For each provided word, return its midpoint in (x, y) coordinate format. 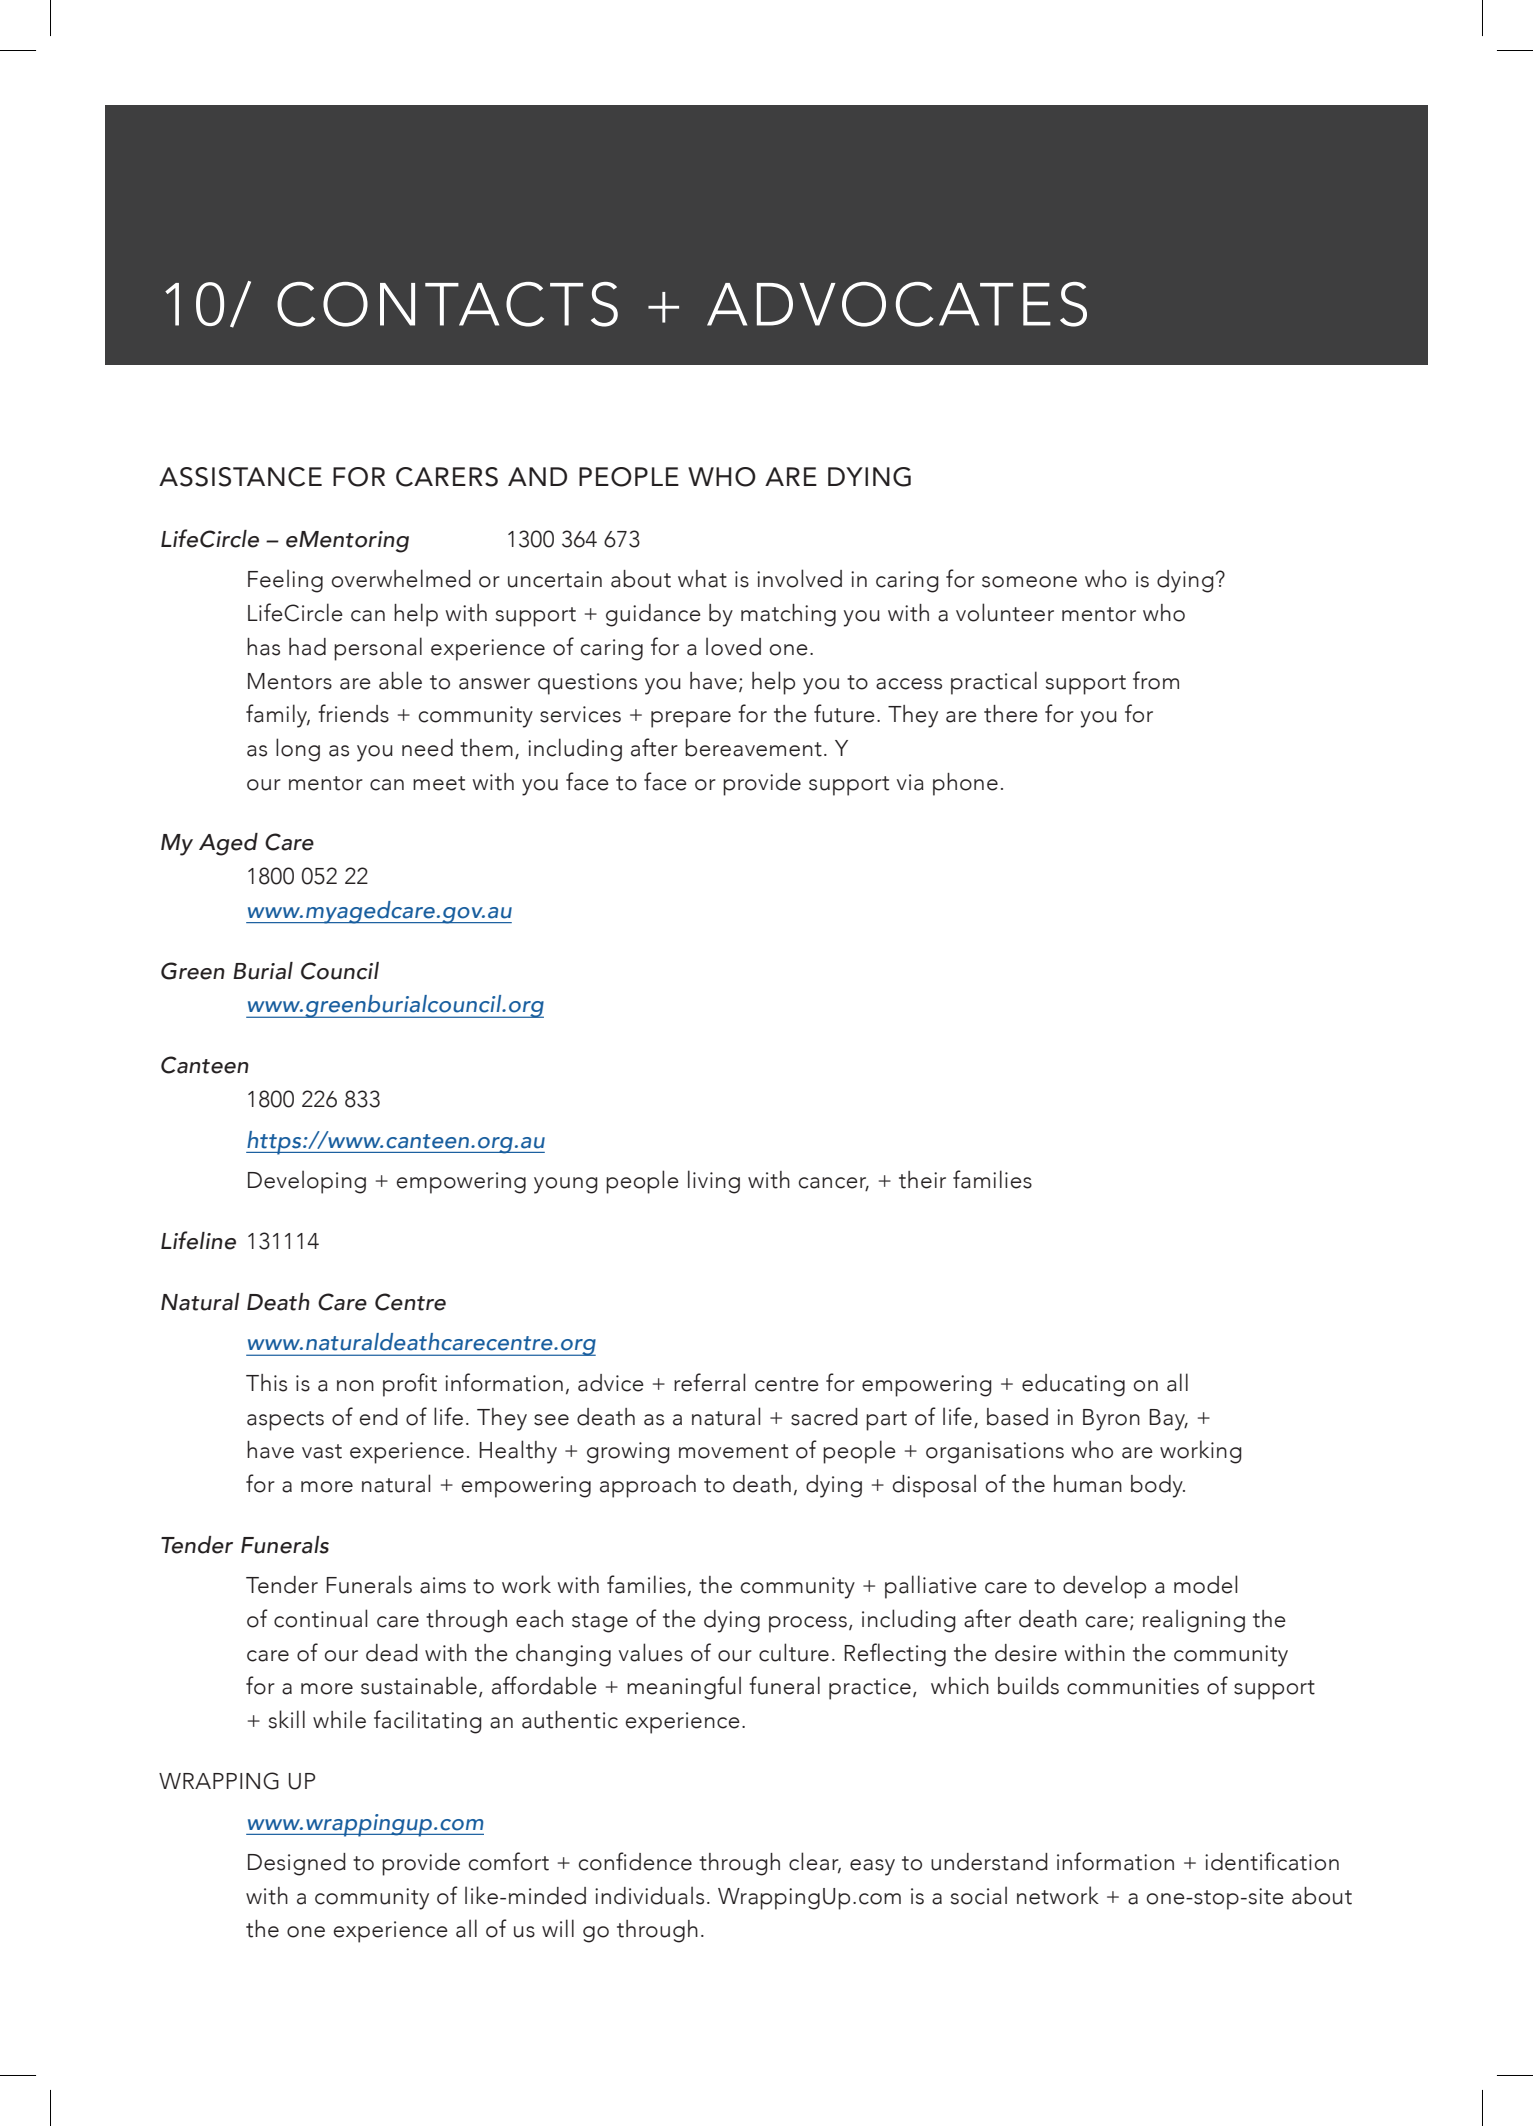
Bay (1168, 1420)
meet (439, 783)
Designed (297, 1864)
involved (799, 578)
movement (733, 1451)
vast (322, 1451)
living (714, 1182)
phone (965, 784)
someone (1029, 582)
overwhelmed (401, 578)
